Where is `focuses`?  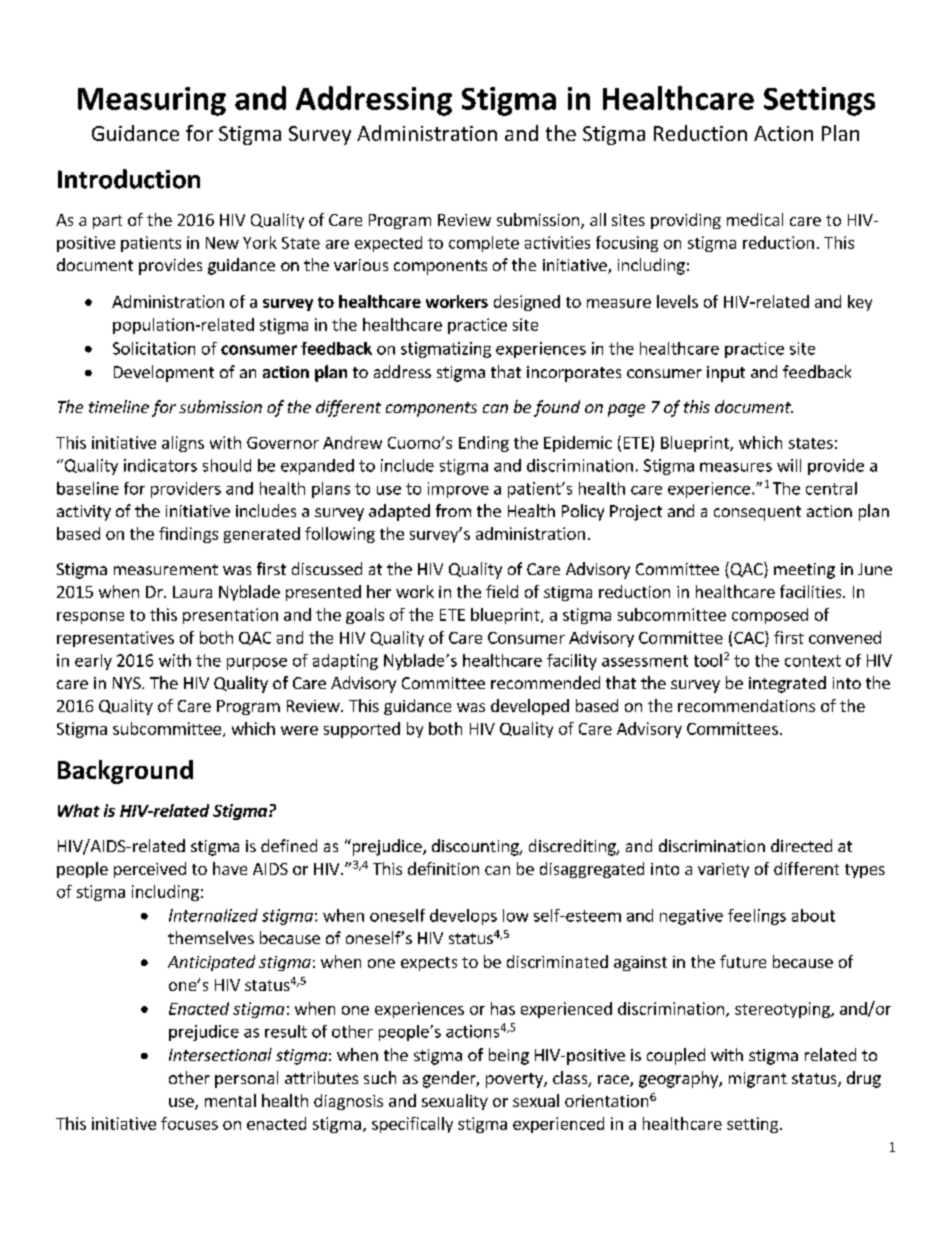
focuses is located at coordinates (189, 1123).
